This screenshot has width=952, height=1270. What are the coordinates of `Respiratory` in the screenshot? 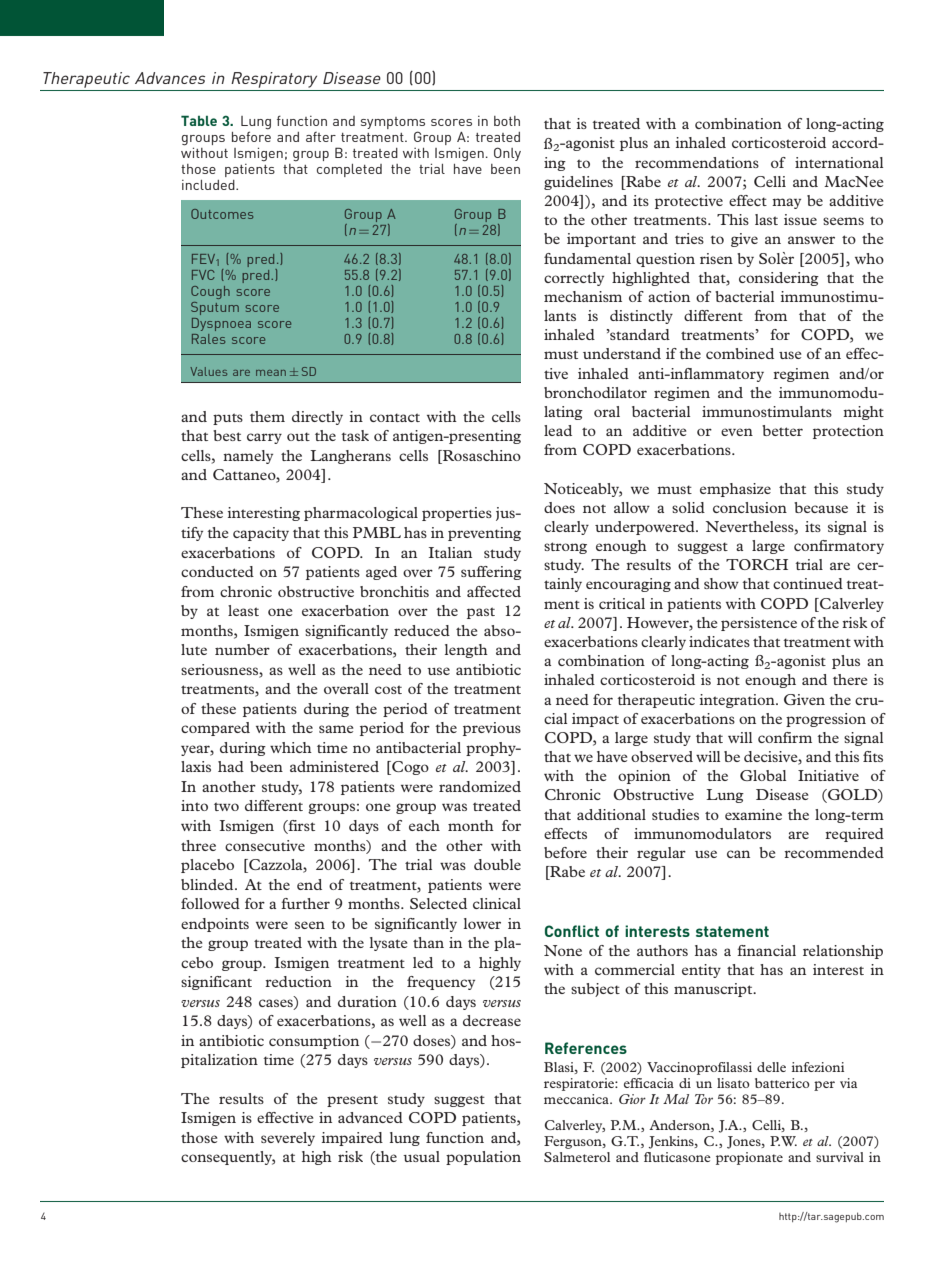 It's located at (274, 80).
